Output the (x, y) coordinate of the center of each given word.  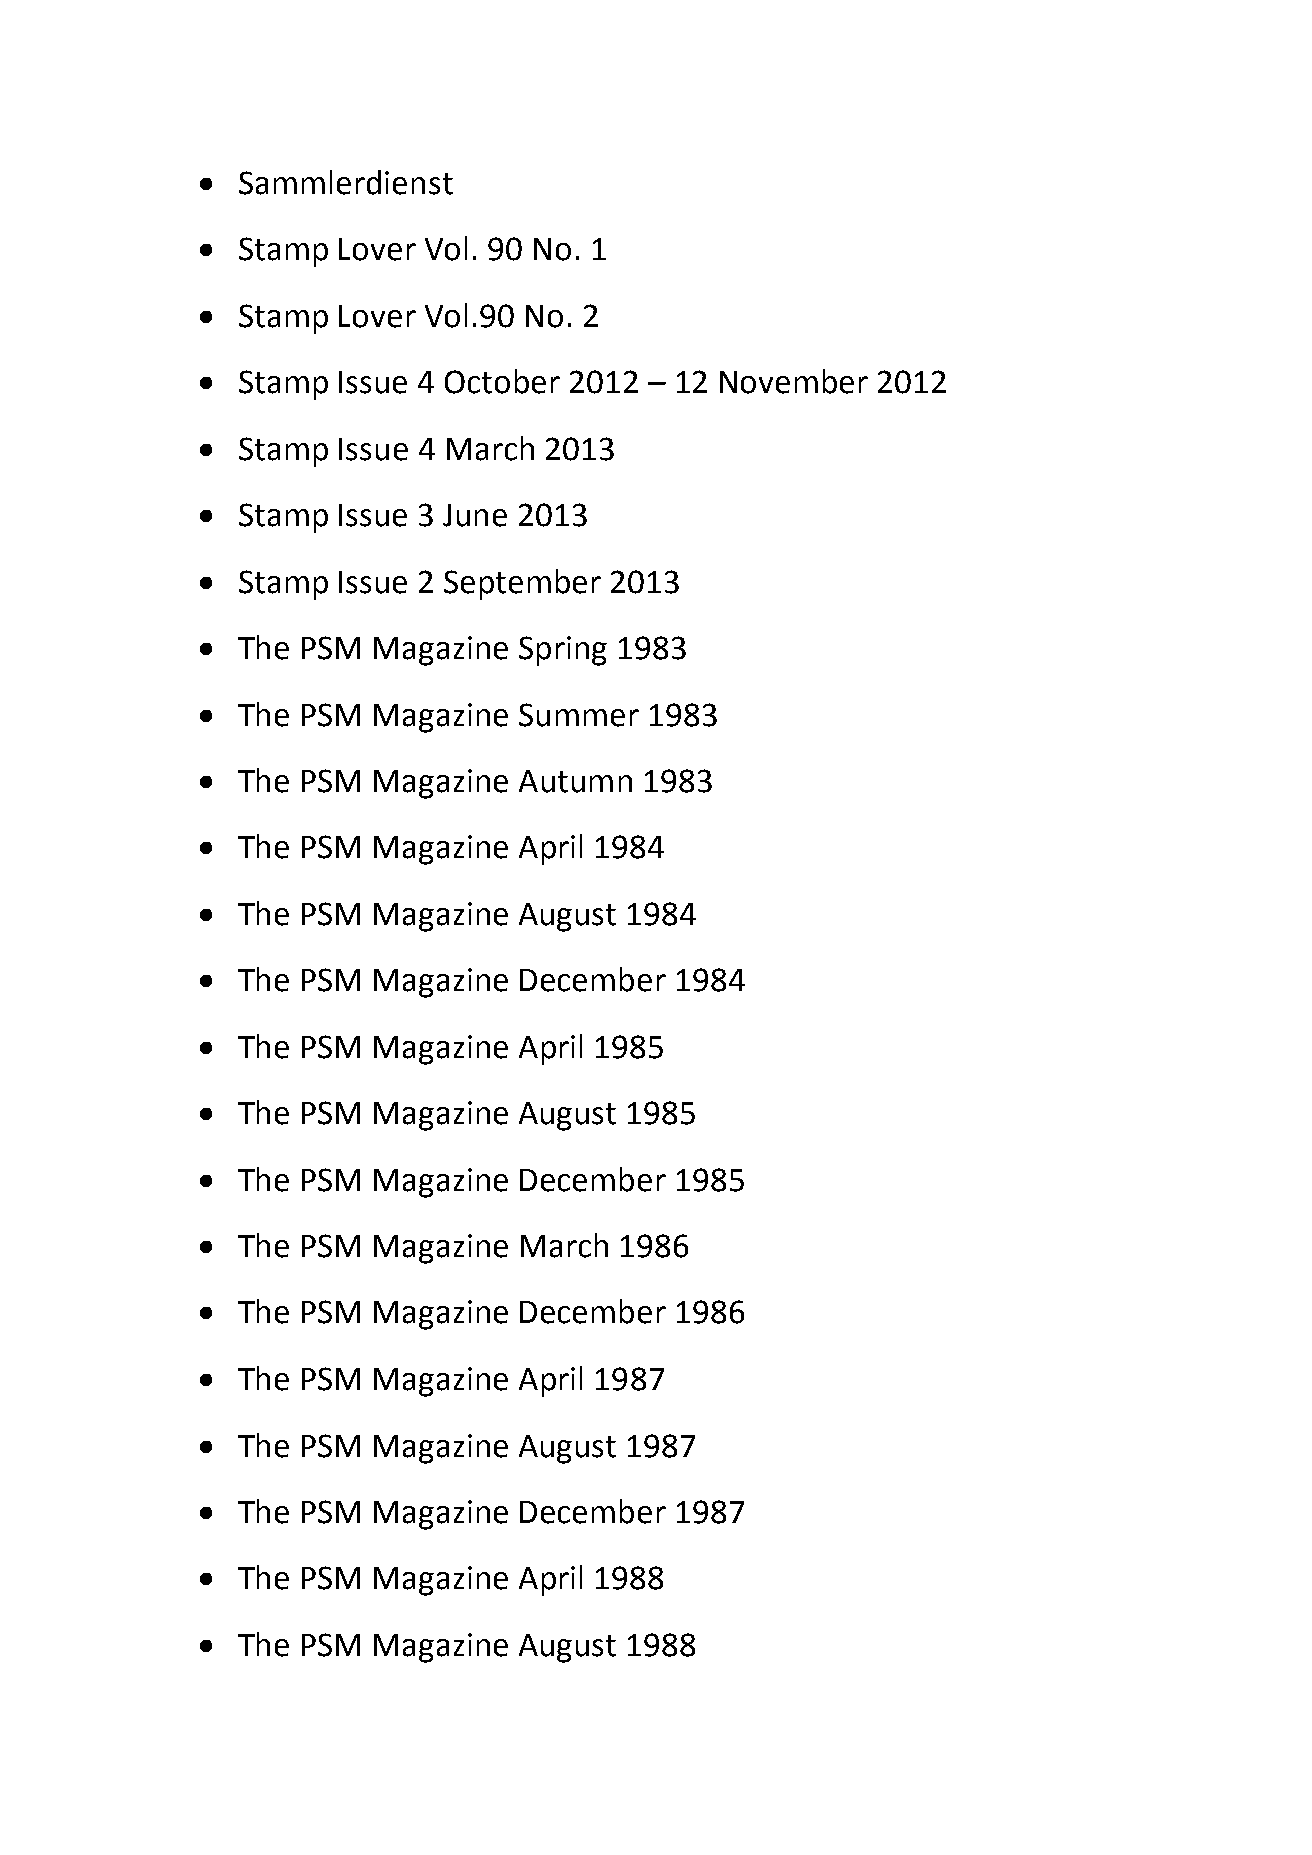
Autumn (575, 781)
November (794, 381)
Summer (579, 715)
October (502, 381)
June (475, 515)
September (522, 584)
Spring (563, 651)
